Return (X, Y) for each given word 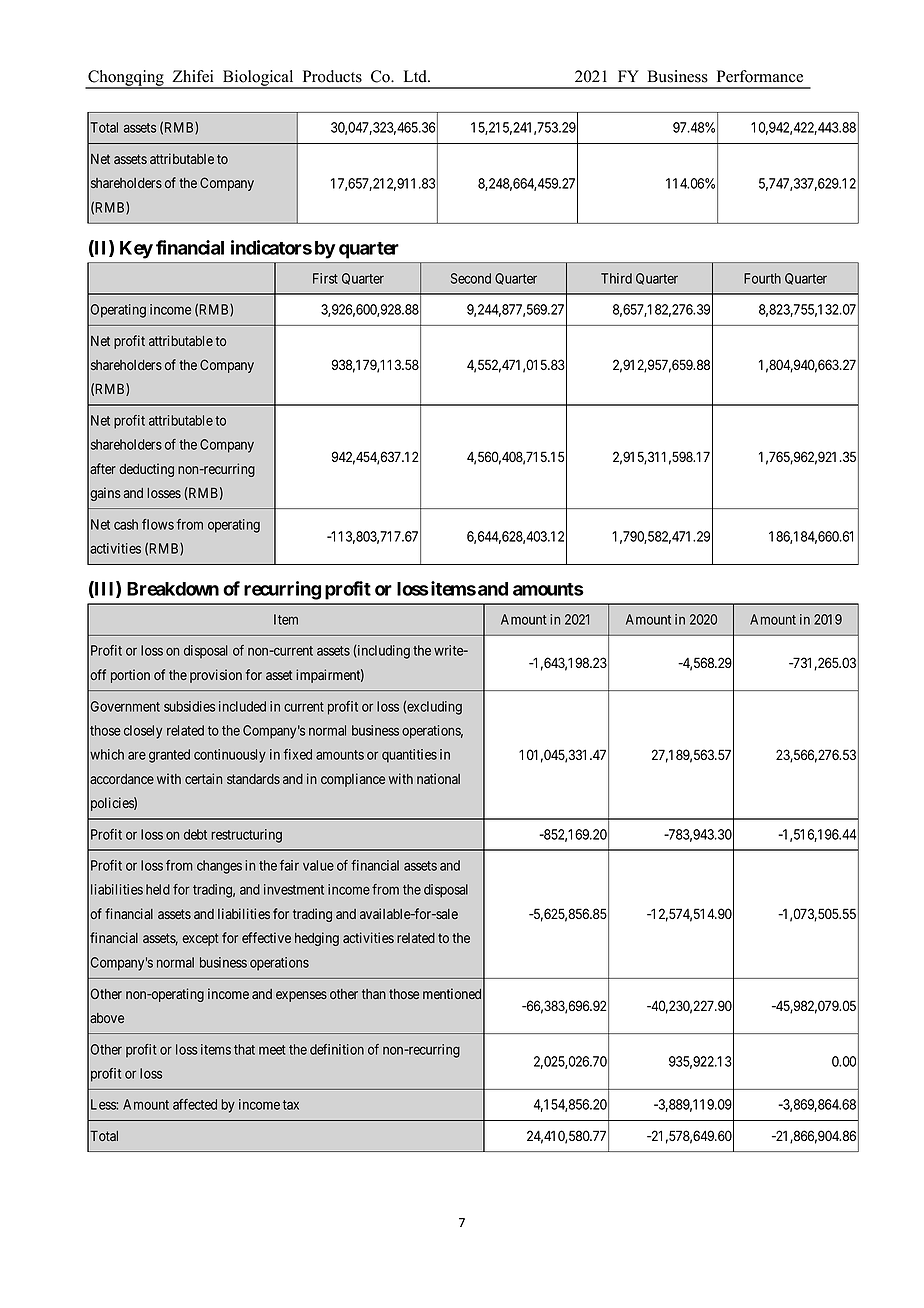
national (438, 778)
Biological (258, 79)
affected (195, 1104)
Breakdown (173, 589)
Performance (760, 76)
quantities (409, 756)
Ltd (416, 76)
